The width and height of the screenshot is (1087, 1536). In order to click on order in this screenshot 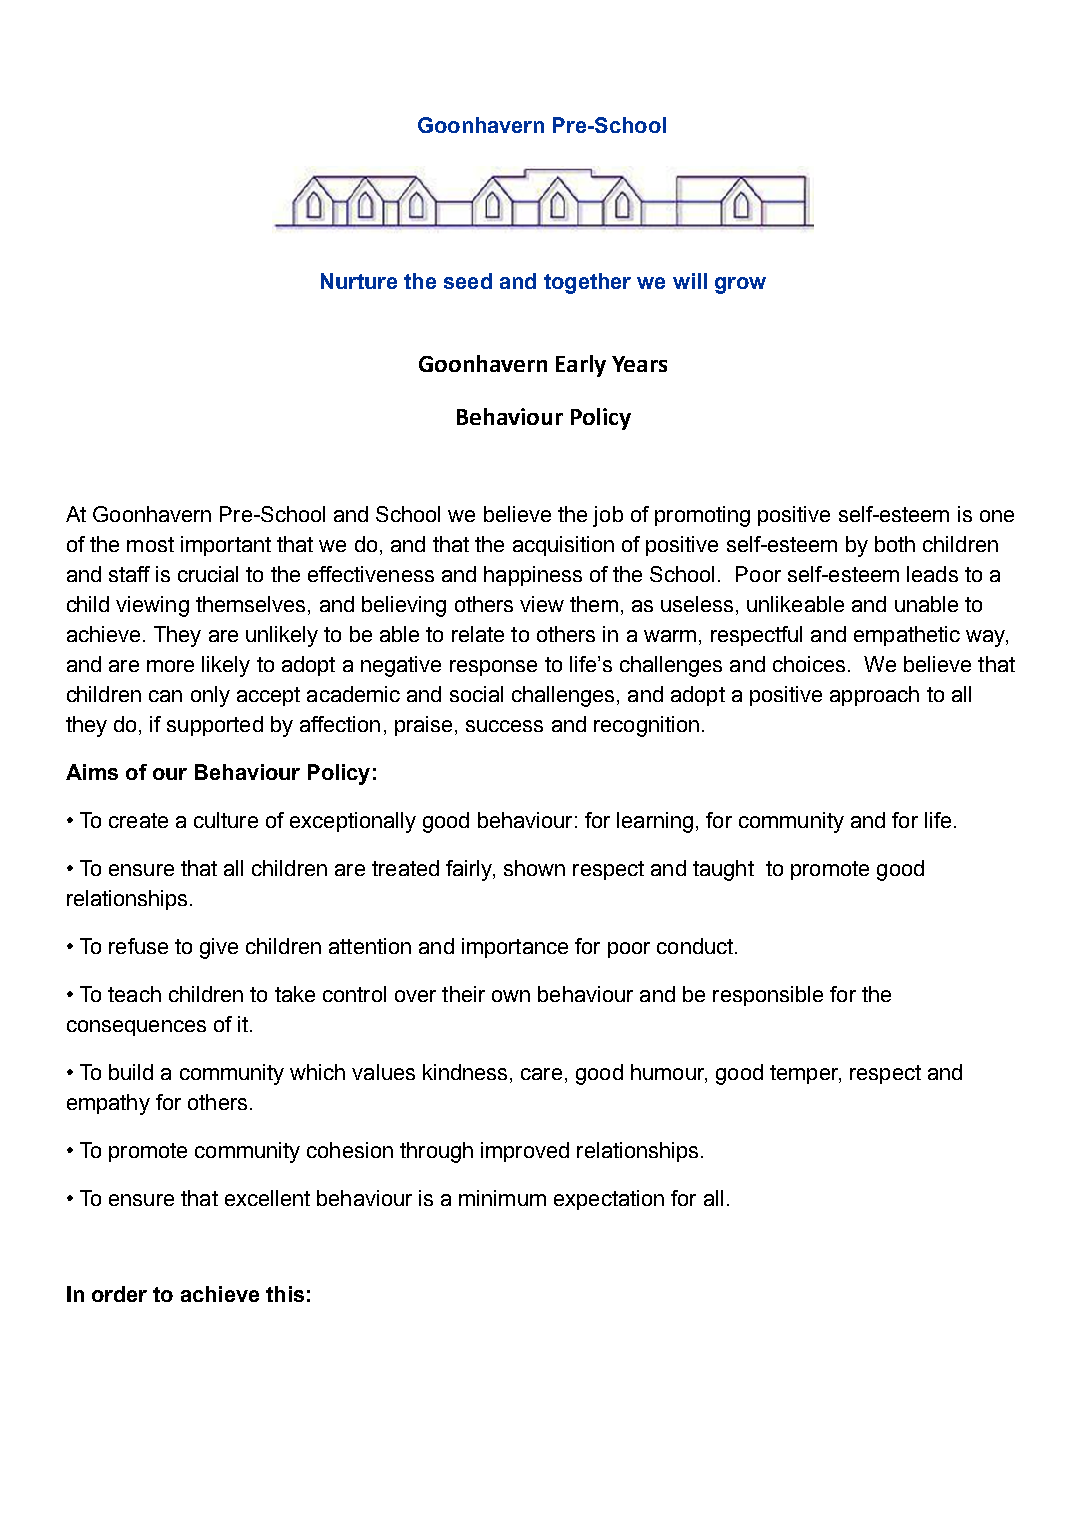, I will do `click(119, 1294)`.
